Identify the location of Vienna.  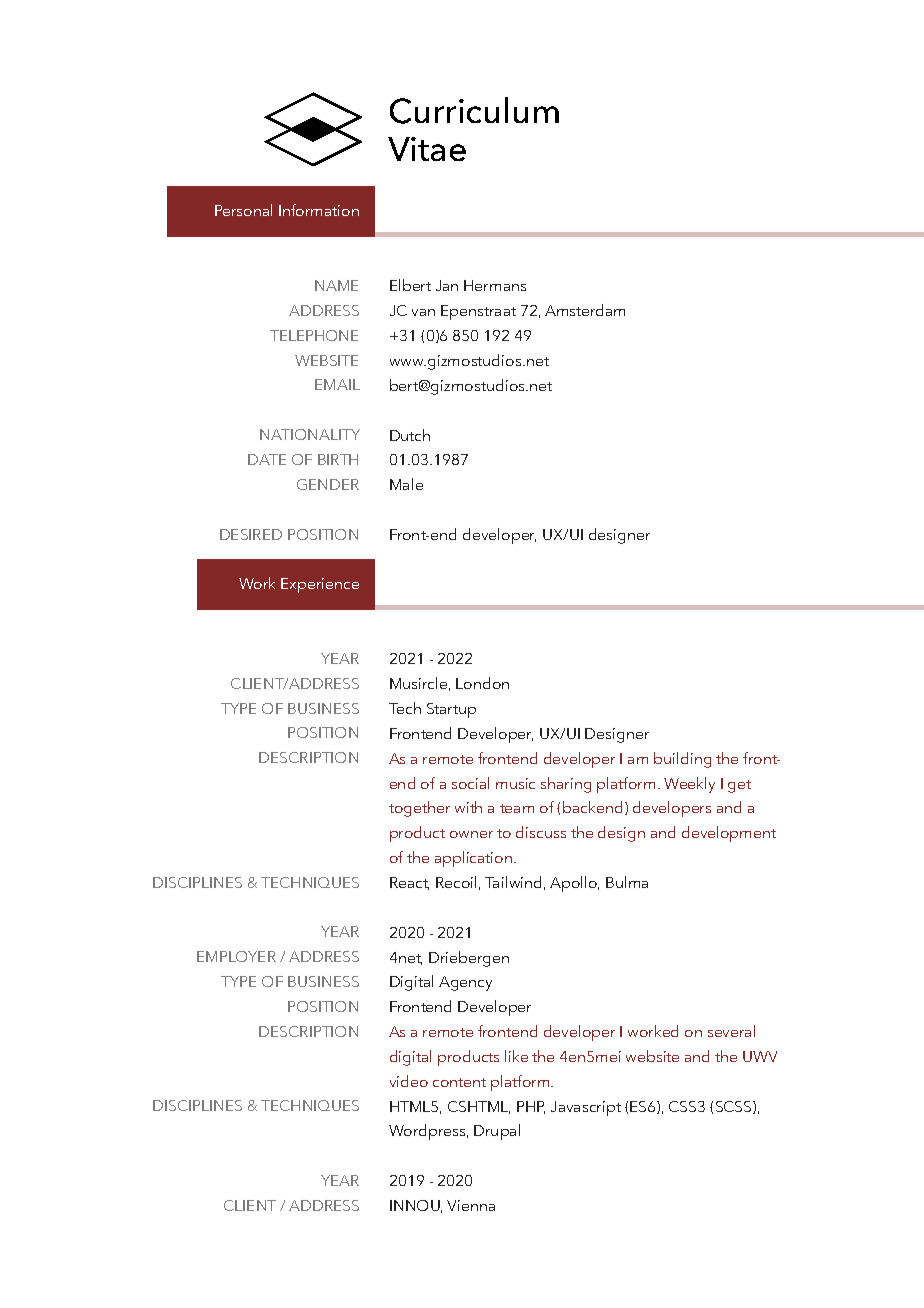
(471, 1205).
